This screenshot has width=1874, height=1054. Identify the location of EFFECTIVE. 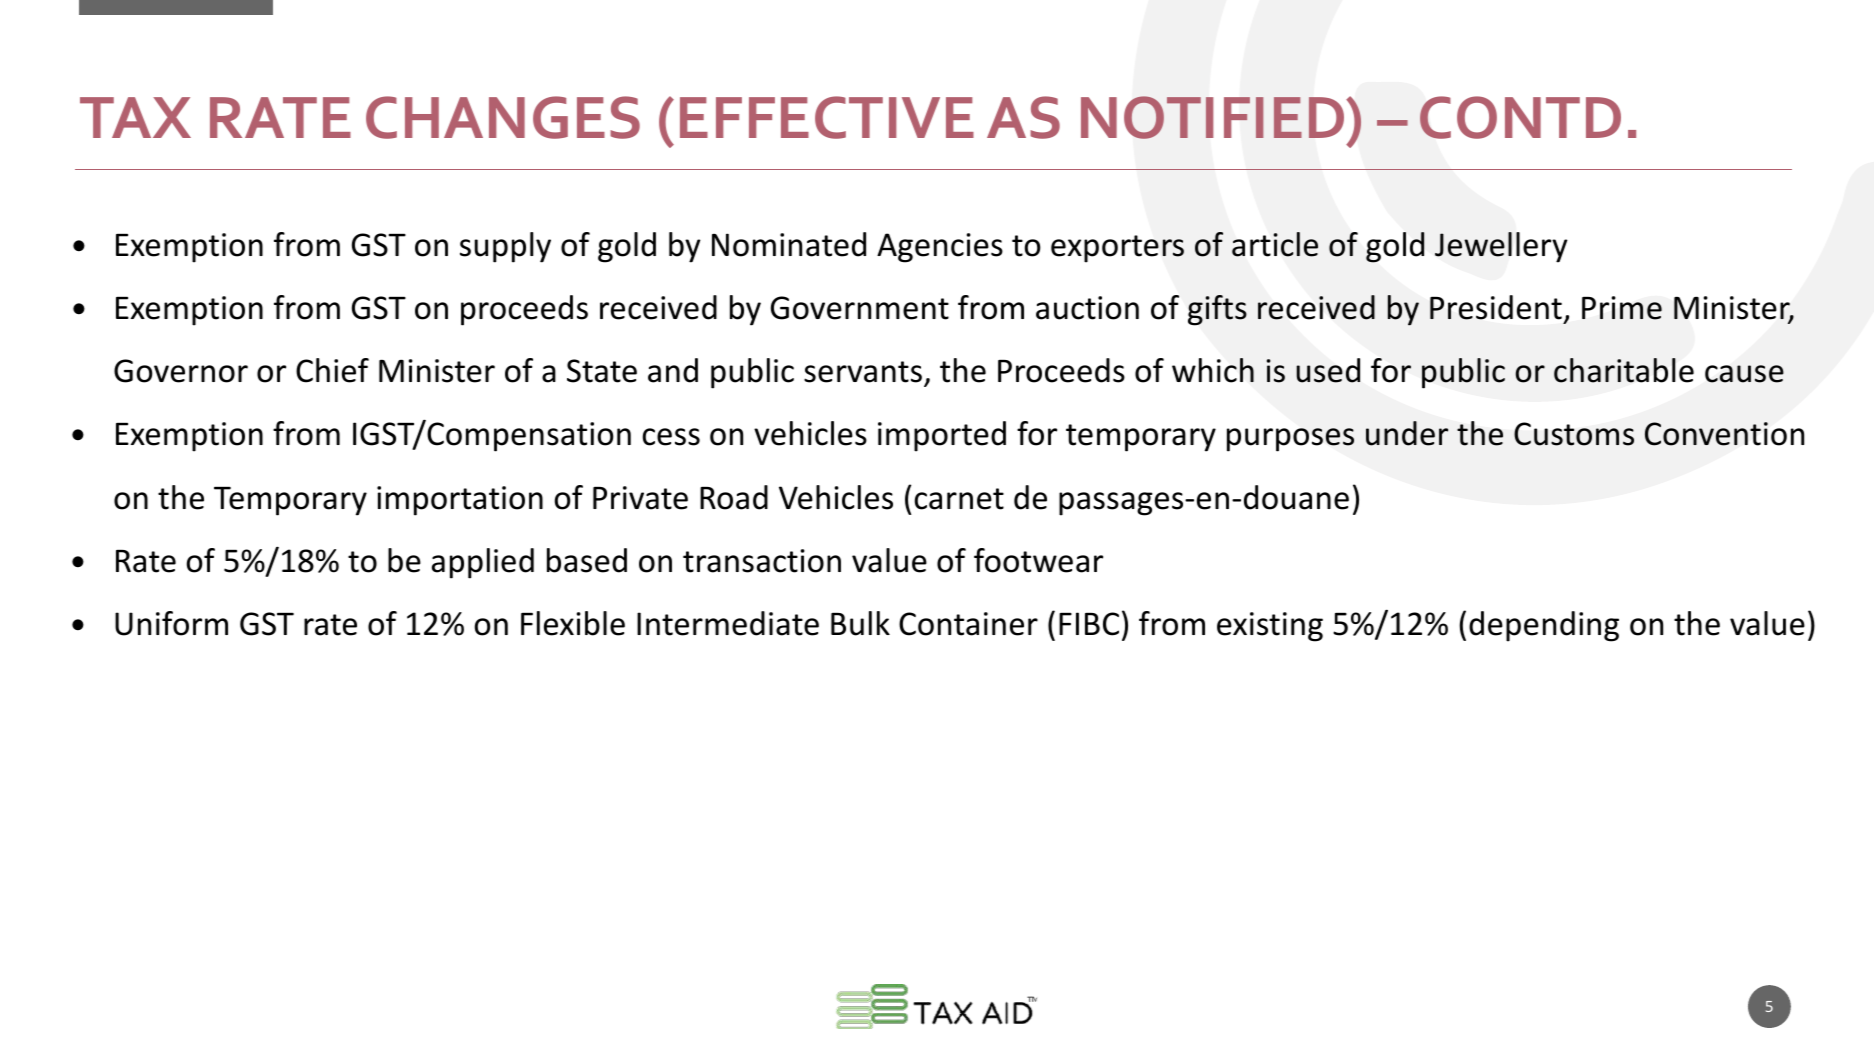
(827, 117).
